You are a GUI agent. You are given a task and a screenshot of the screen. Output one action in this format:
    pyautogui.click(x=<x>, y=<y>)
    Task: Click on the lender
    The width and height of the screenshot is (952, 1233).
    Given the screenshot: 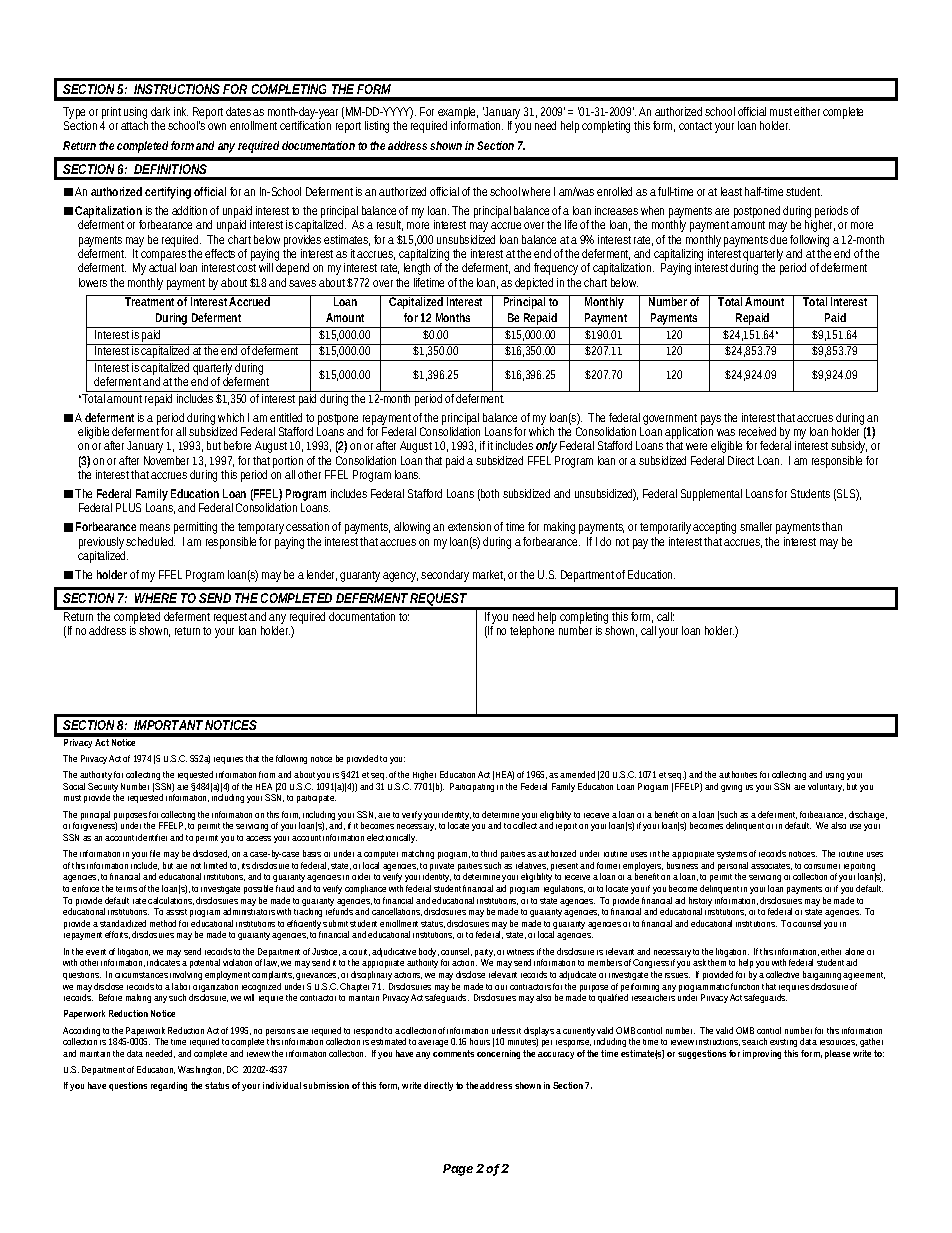 What is the action you would take?
    pyautogui.click(x=322, y=575)
